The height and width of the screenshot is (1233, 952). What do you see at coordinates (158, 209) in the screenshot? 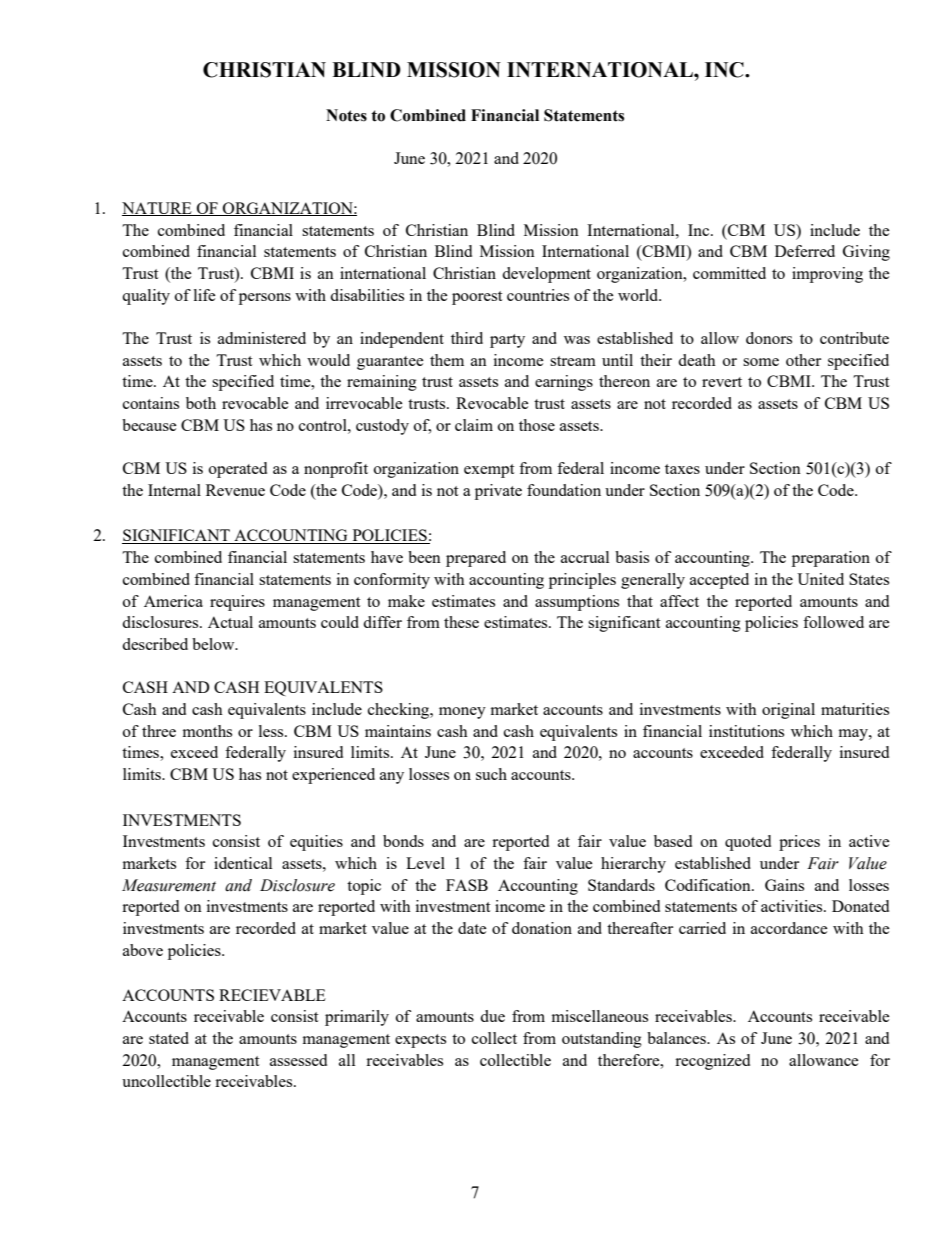
I see `NATURE` at bounding box center [158, 209].
